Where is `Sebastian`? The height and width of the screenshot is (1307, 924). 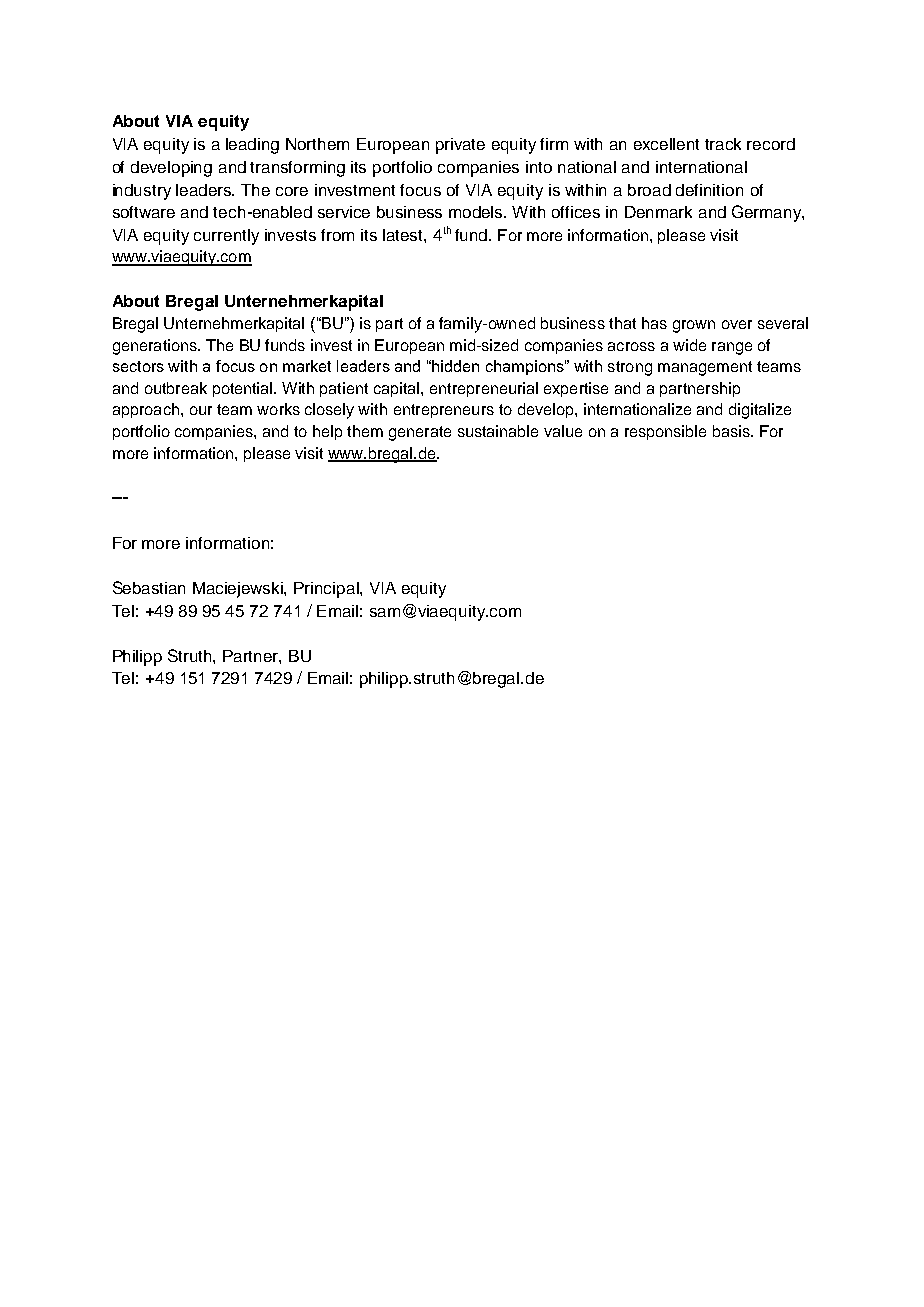 Sebastian is located at coordinates (149, 587).
